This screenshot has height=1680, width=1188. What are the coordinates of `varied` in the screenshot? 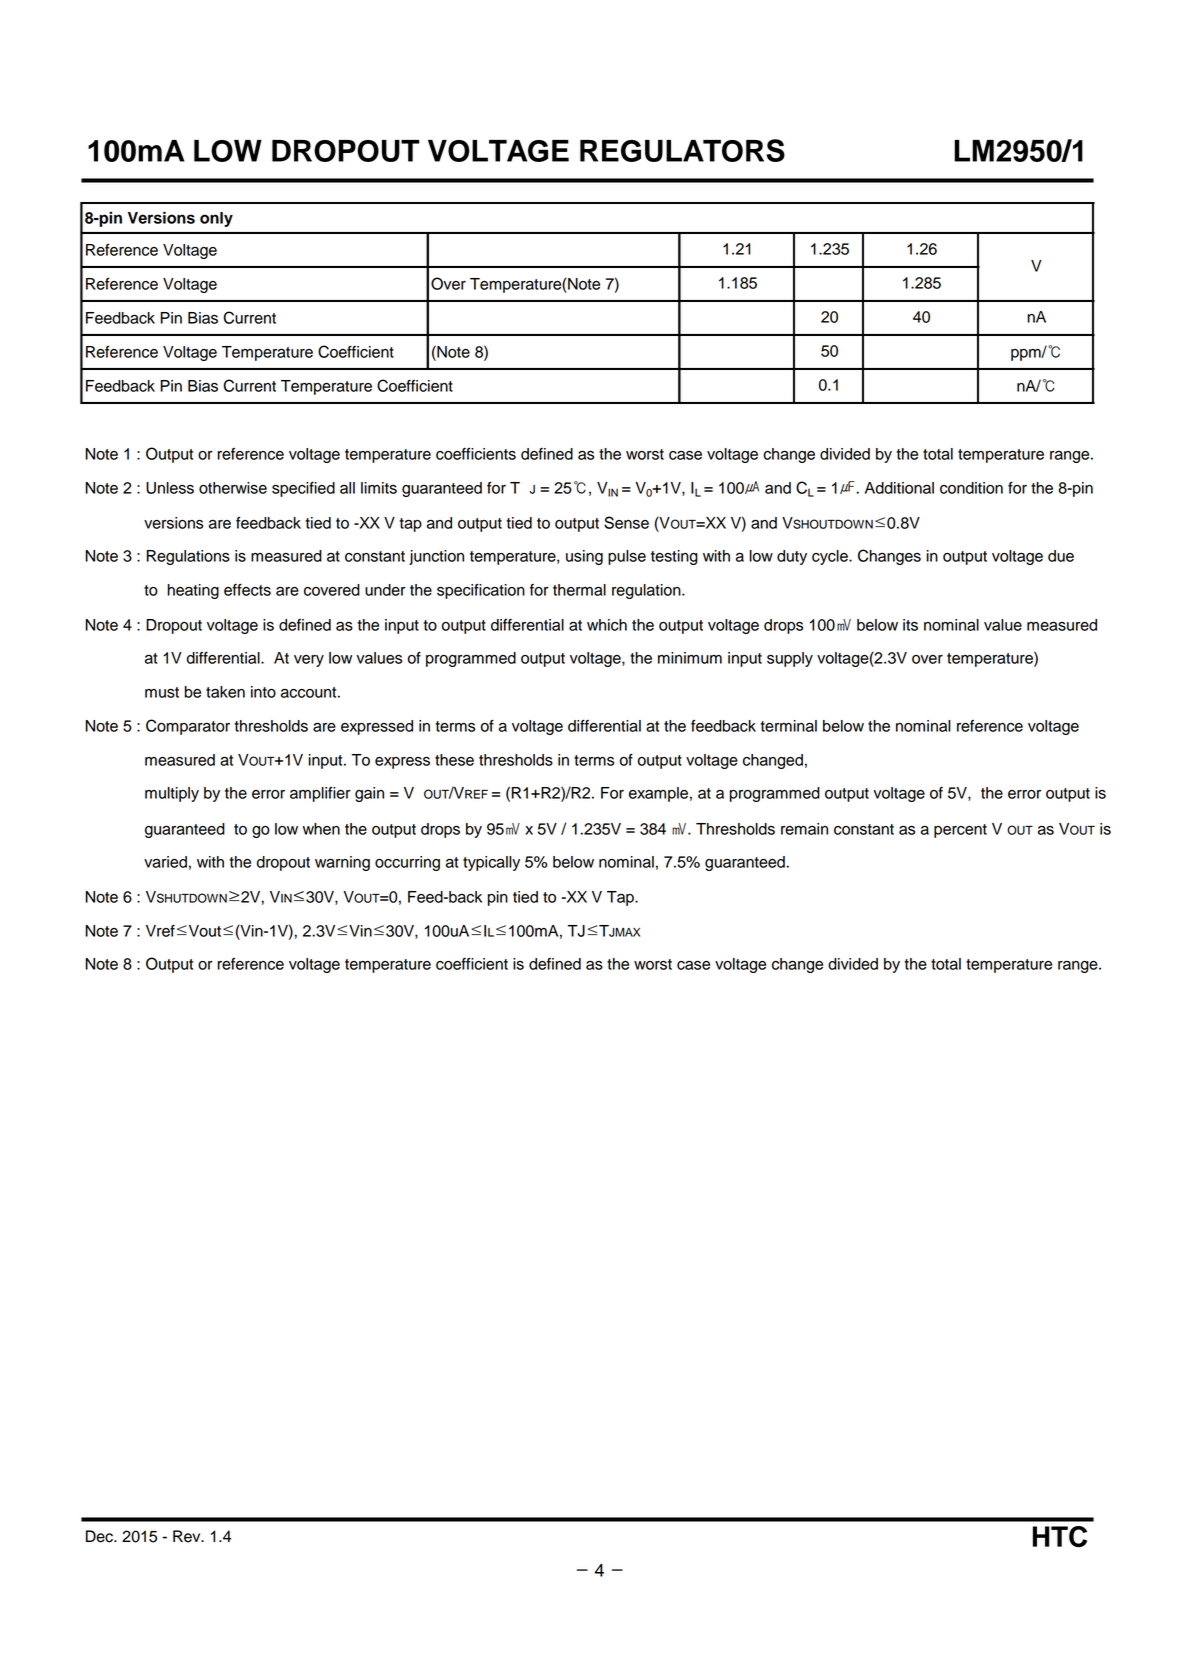 It's located at (165, 862).
